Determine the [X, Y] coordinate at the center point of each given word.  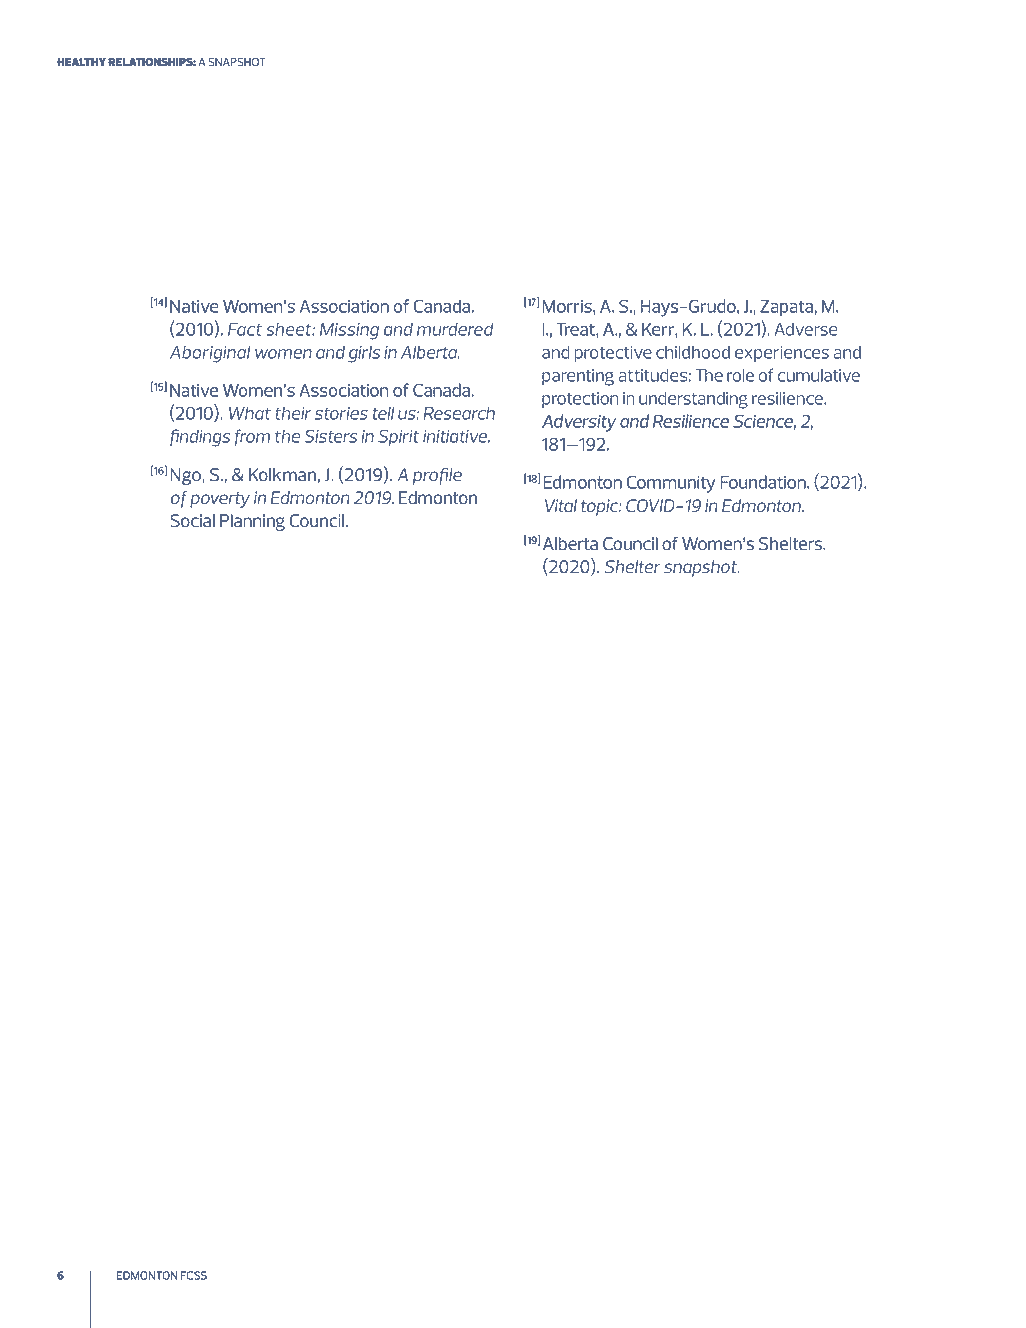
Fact [245, 329]
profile [437, 476]
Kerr [659, 329]
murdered [455, 329]
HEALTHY [81, 62]
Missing [349, 331]
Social [192, 521]
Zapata [786, 308]
